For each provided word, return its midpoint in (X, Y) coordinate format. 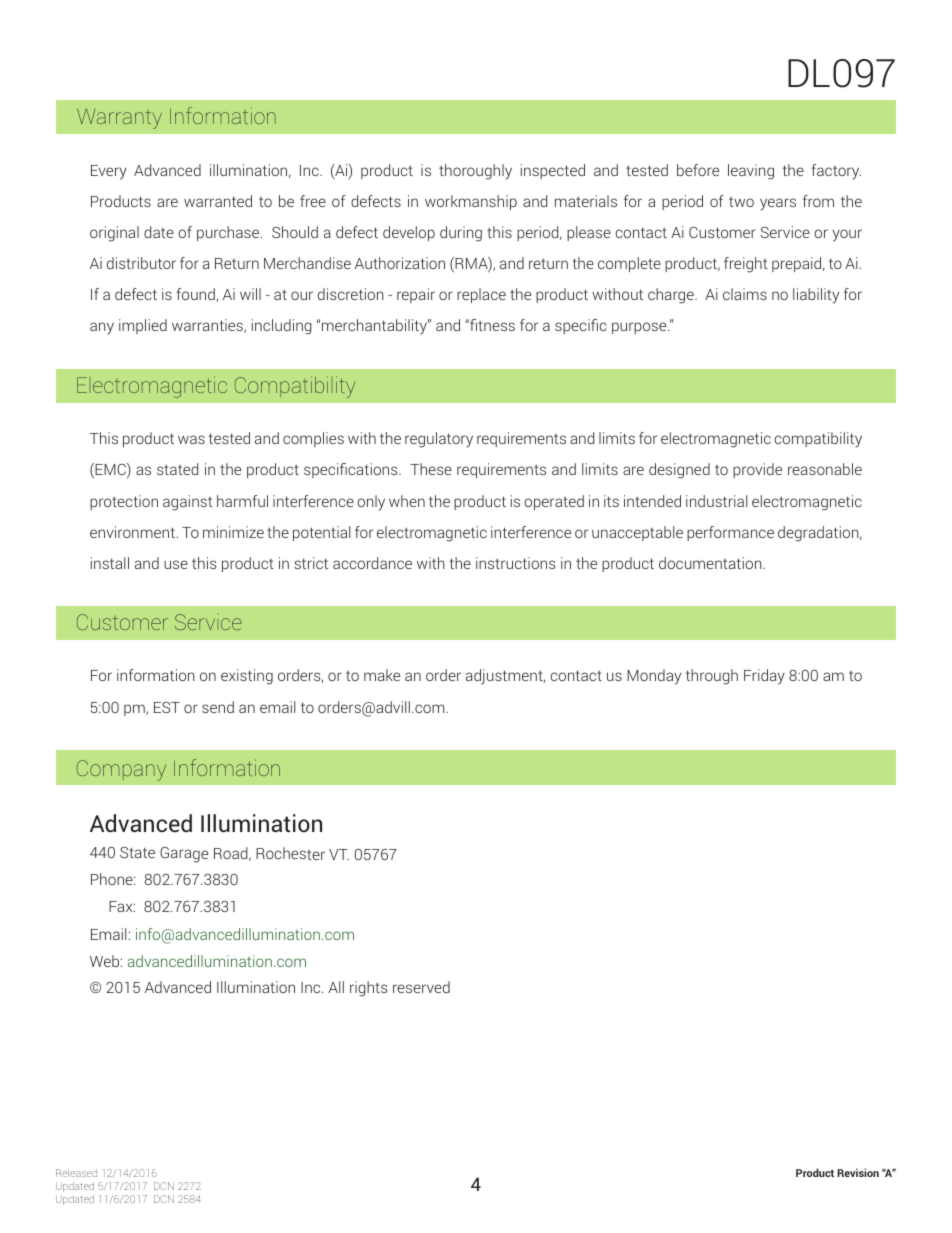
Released (76, 1173)
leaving (751, 172)
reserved (421, 987)
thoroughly (475, 172)
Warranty (119, 118)
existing (247, 677)
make (382, 675)
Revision (858, 1172)
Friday (764, 677)
